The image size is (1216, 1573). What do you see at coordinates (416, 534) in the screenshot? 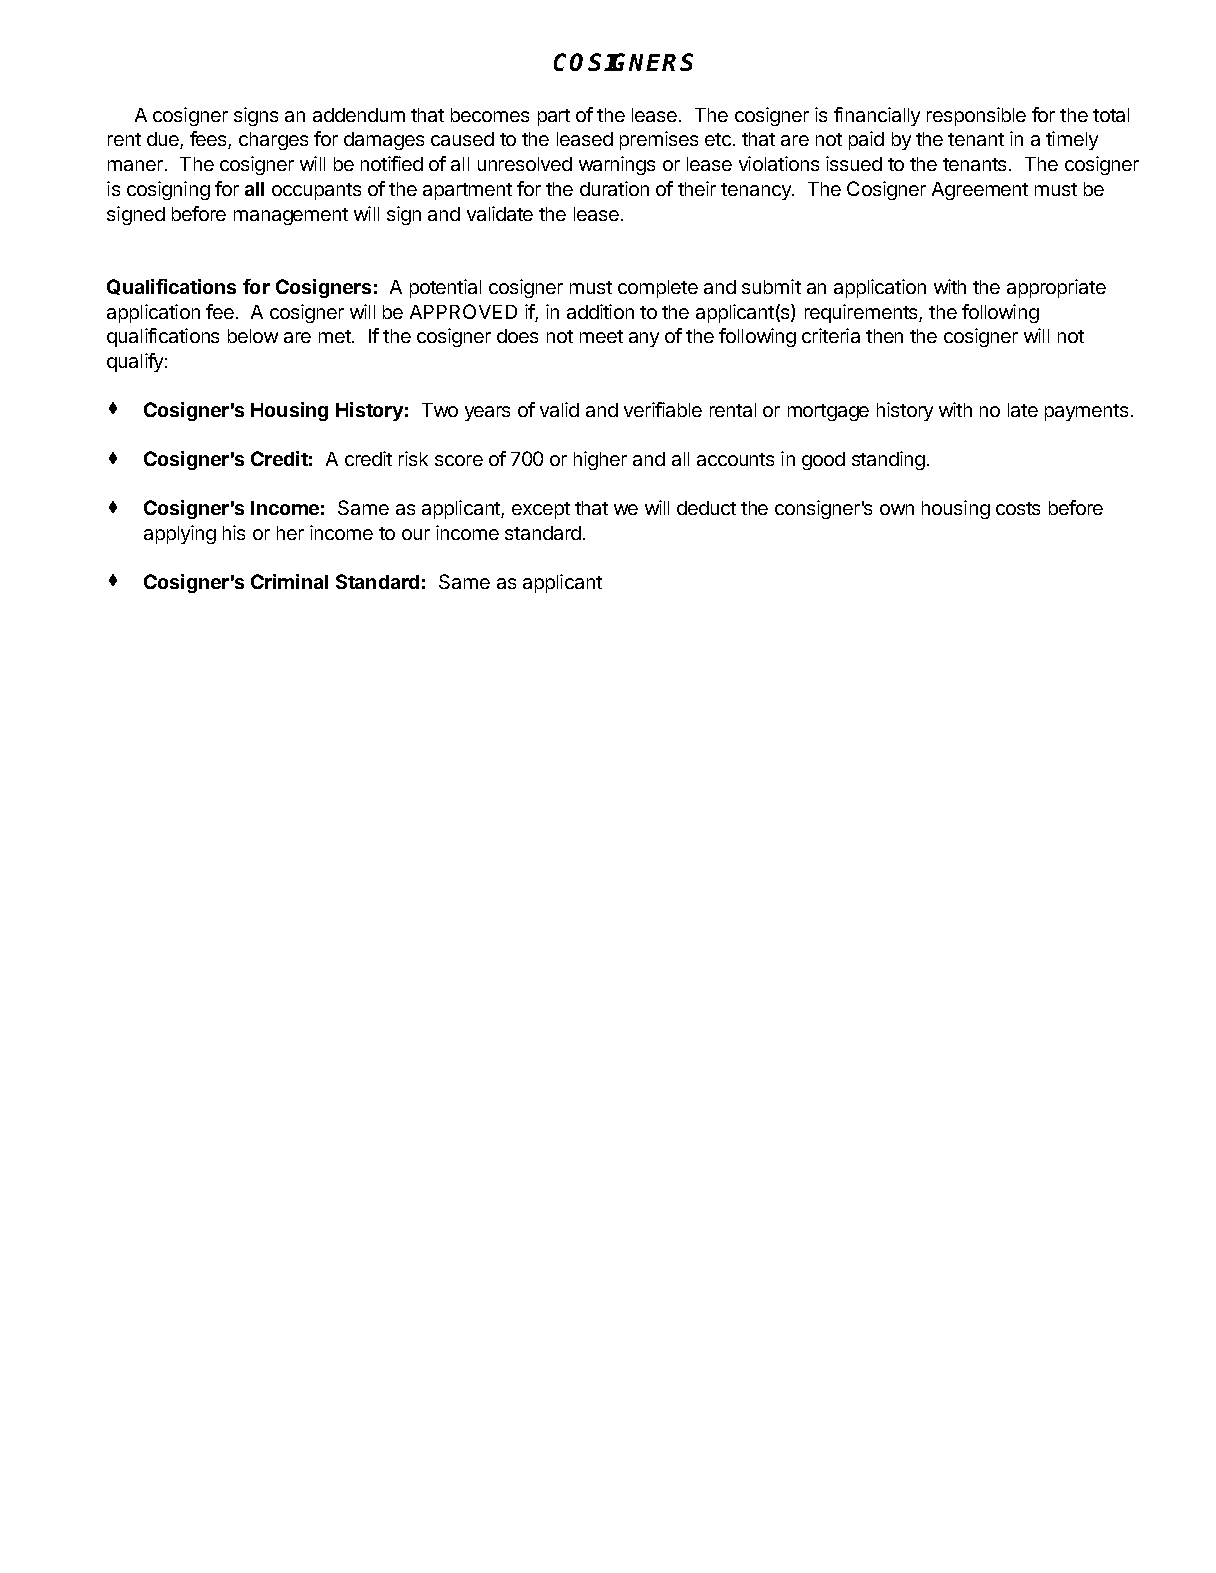
I see `our` at bounding box center [416, 534].
